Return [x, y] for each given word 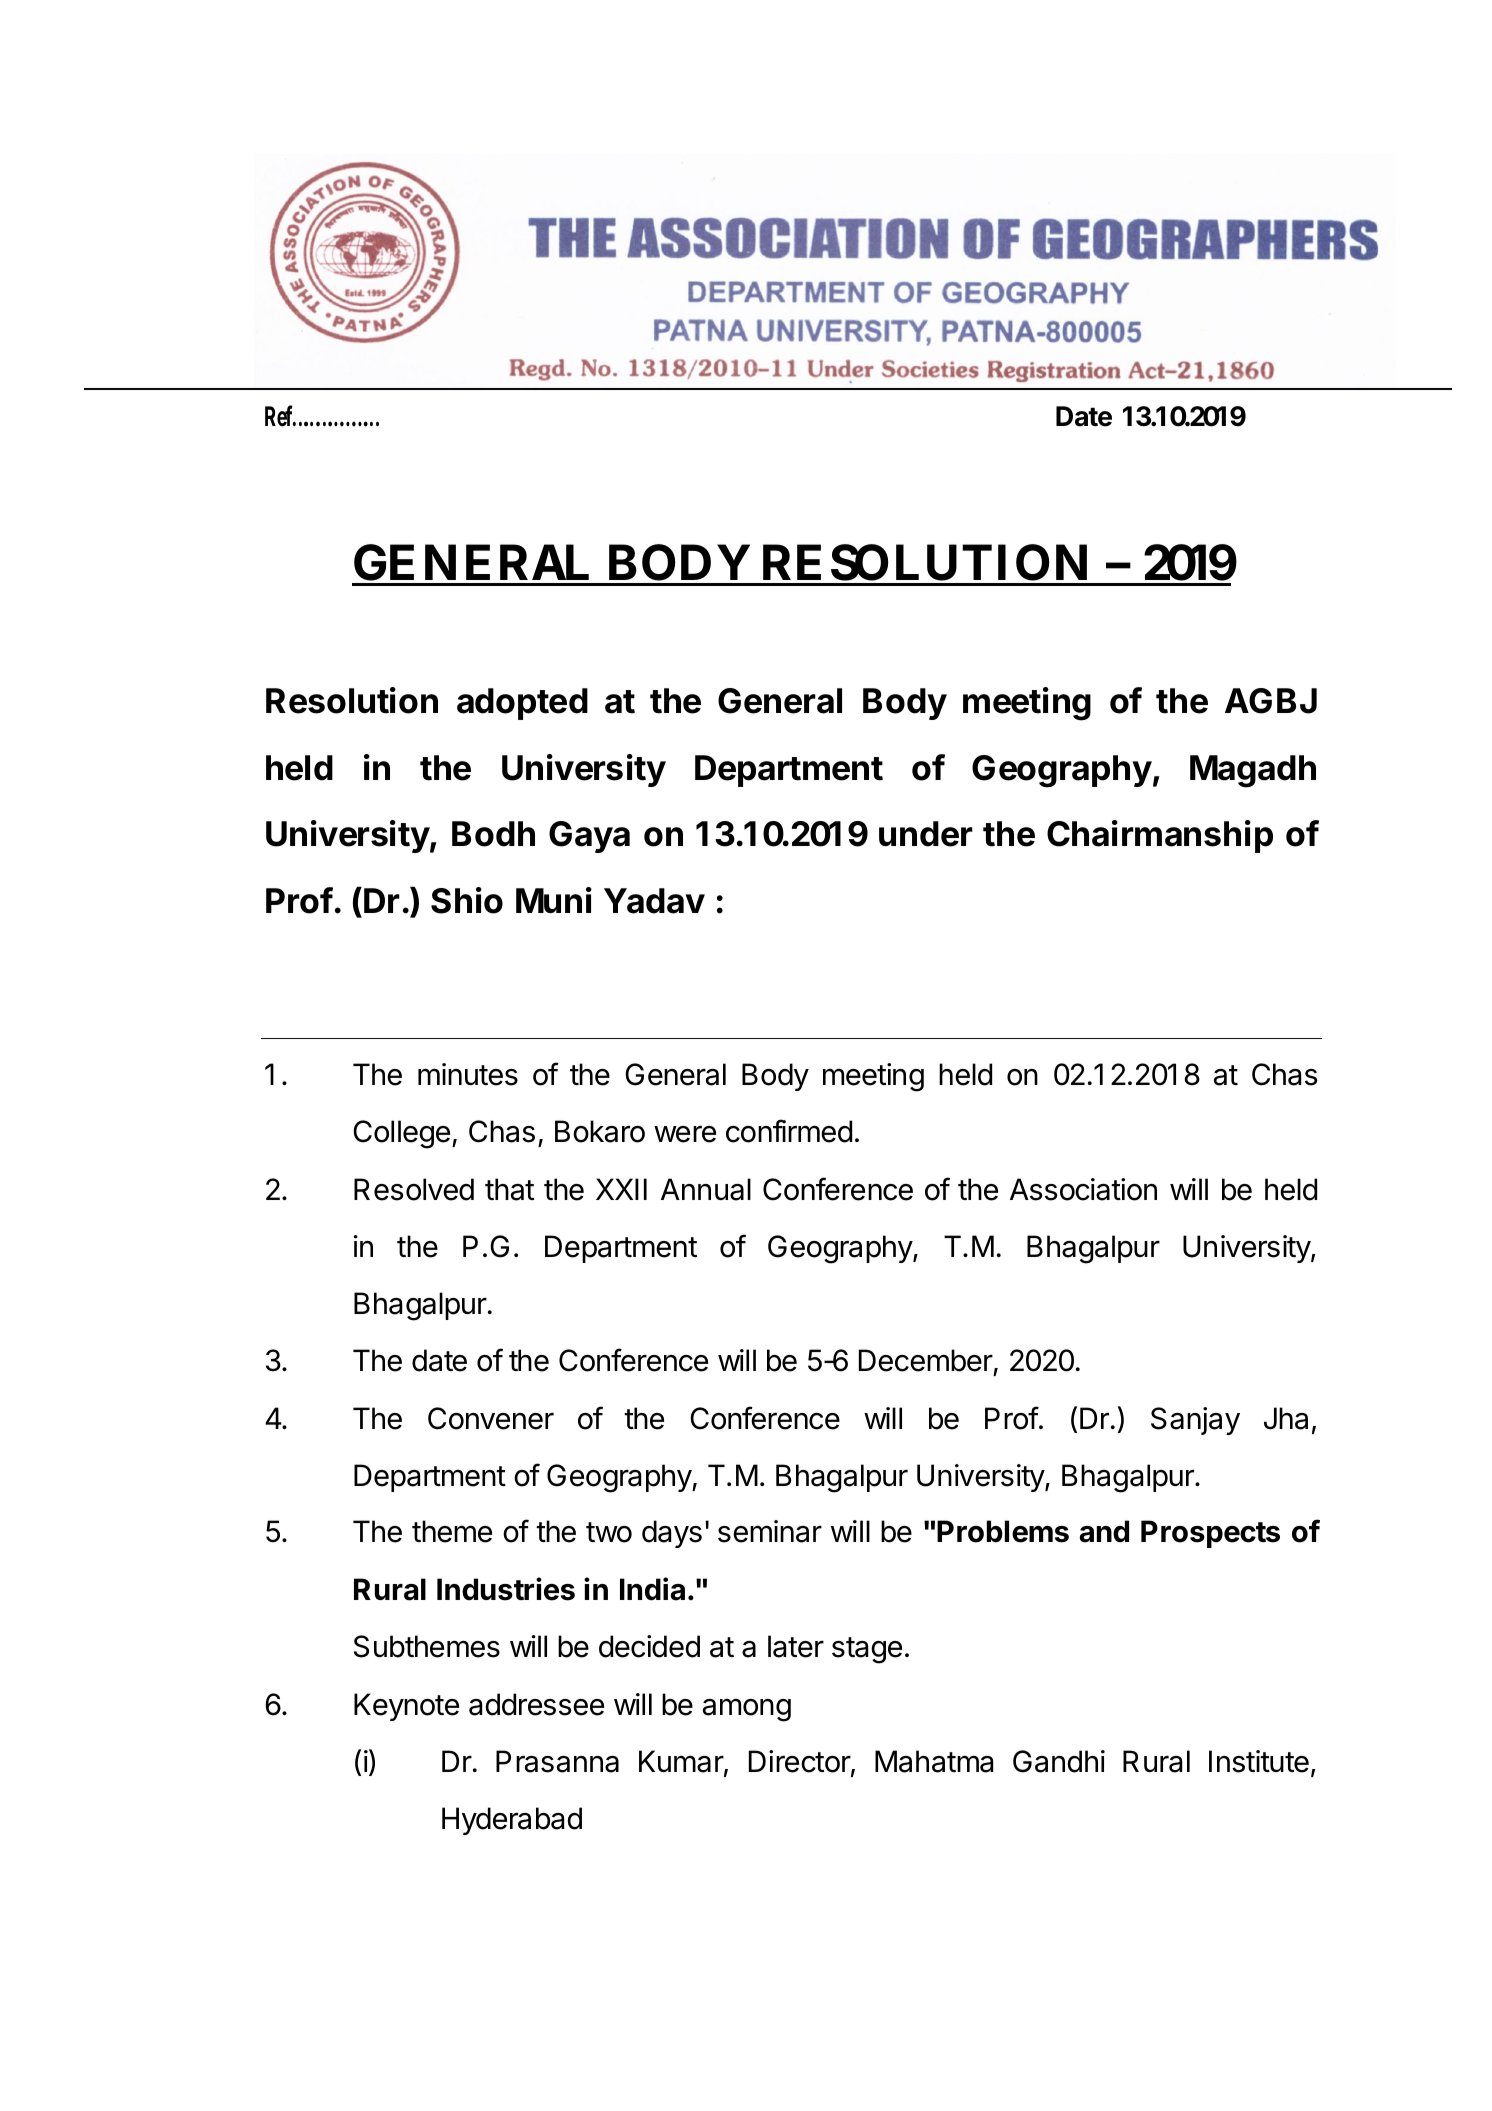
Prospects [1210, 1534]
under [926, 834]
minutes [468, 1074]
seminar [770, 1531]
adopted [522, 704]
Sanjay [1195, 1421]
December [926, 1360]
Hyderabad [512, 1821]
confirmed [789, 1131]
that [509, 1189]
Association [1083, 1189]
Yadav [654, 901]
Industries [506, 1589]
